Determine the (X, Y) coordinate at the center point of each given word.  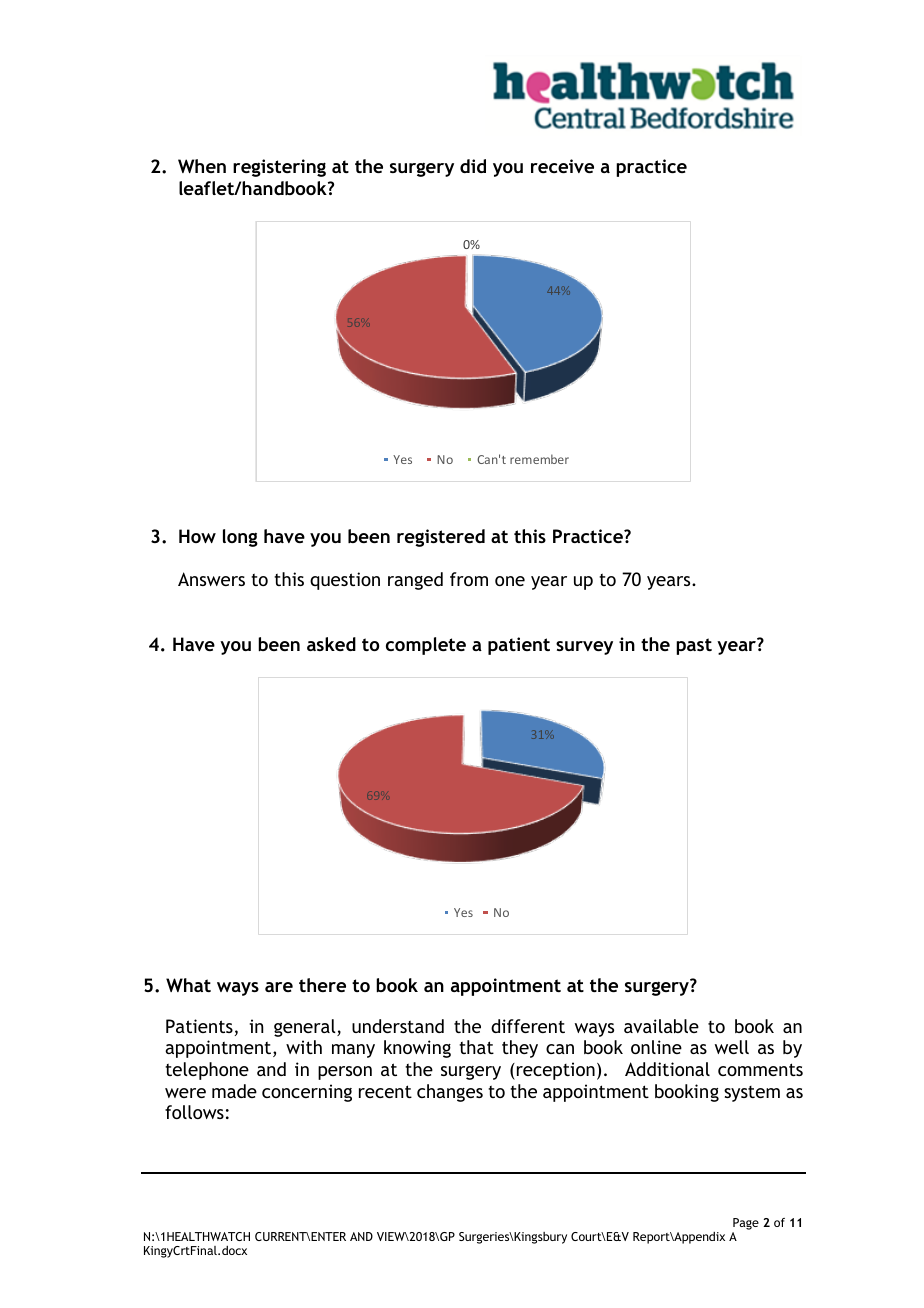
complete (426, 646)
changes (450, 1093)
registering (279, 168)
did (473, 166)
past (694, 646)
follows (194, 1112)
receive (562, 166)
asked (331, 644)
